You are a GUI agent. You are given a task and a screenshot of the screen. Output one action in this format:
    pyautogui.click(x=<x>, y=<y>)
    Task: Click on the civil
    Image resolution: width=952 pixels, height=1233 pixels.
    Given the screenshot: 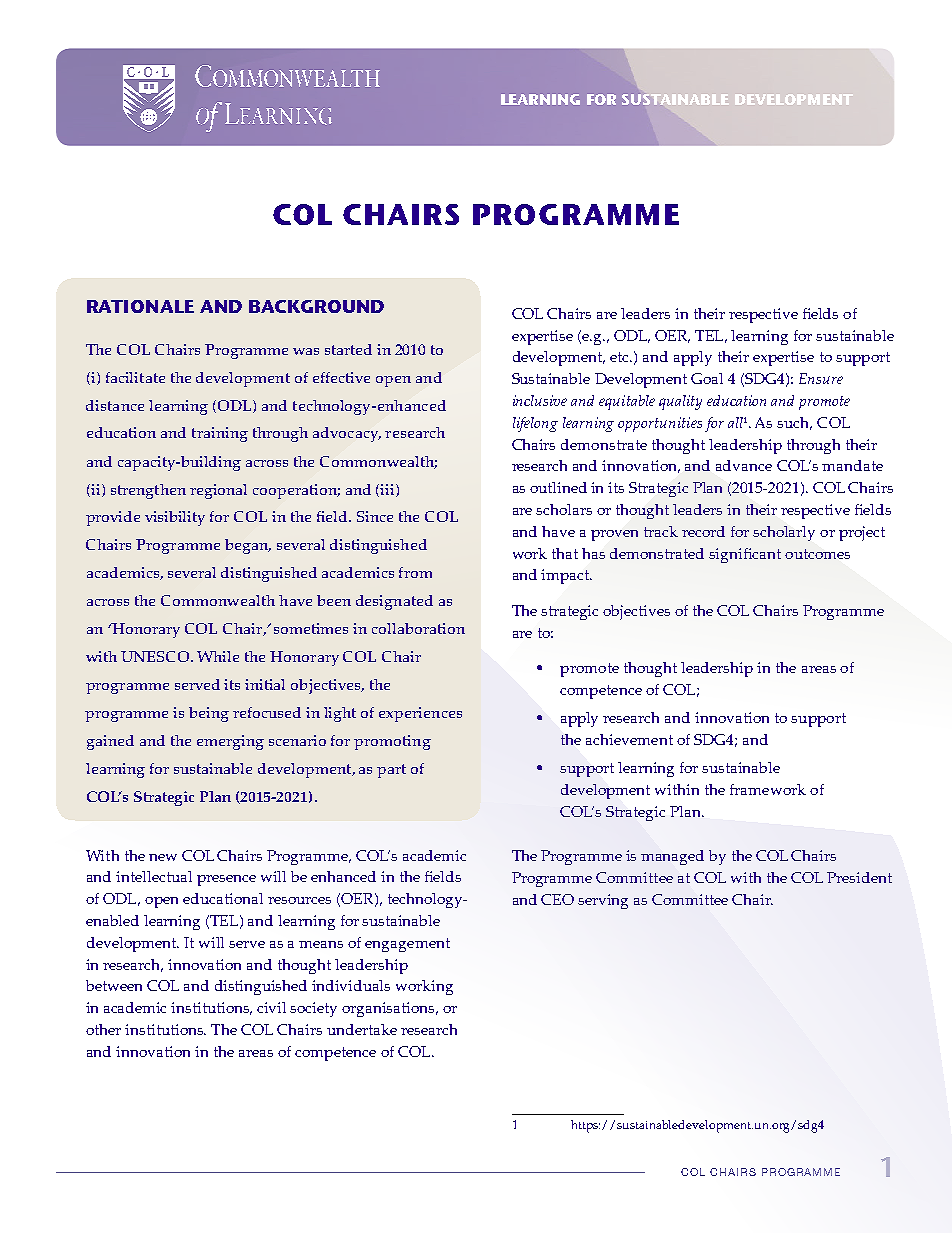 What is the action you would take?
    pyautogui.click(x=271, y=1007)
